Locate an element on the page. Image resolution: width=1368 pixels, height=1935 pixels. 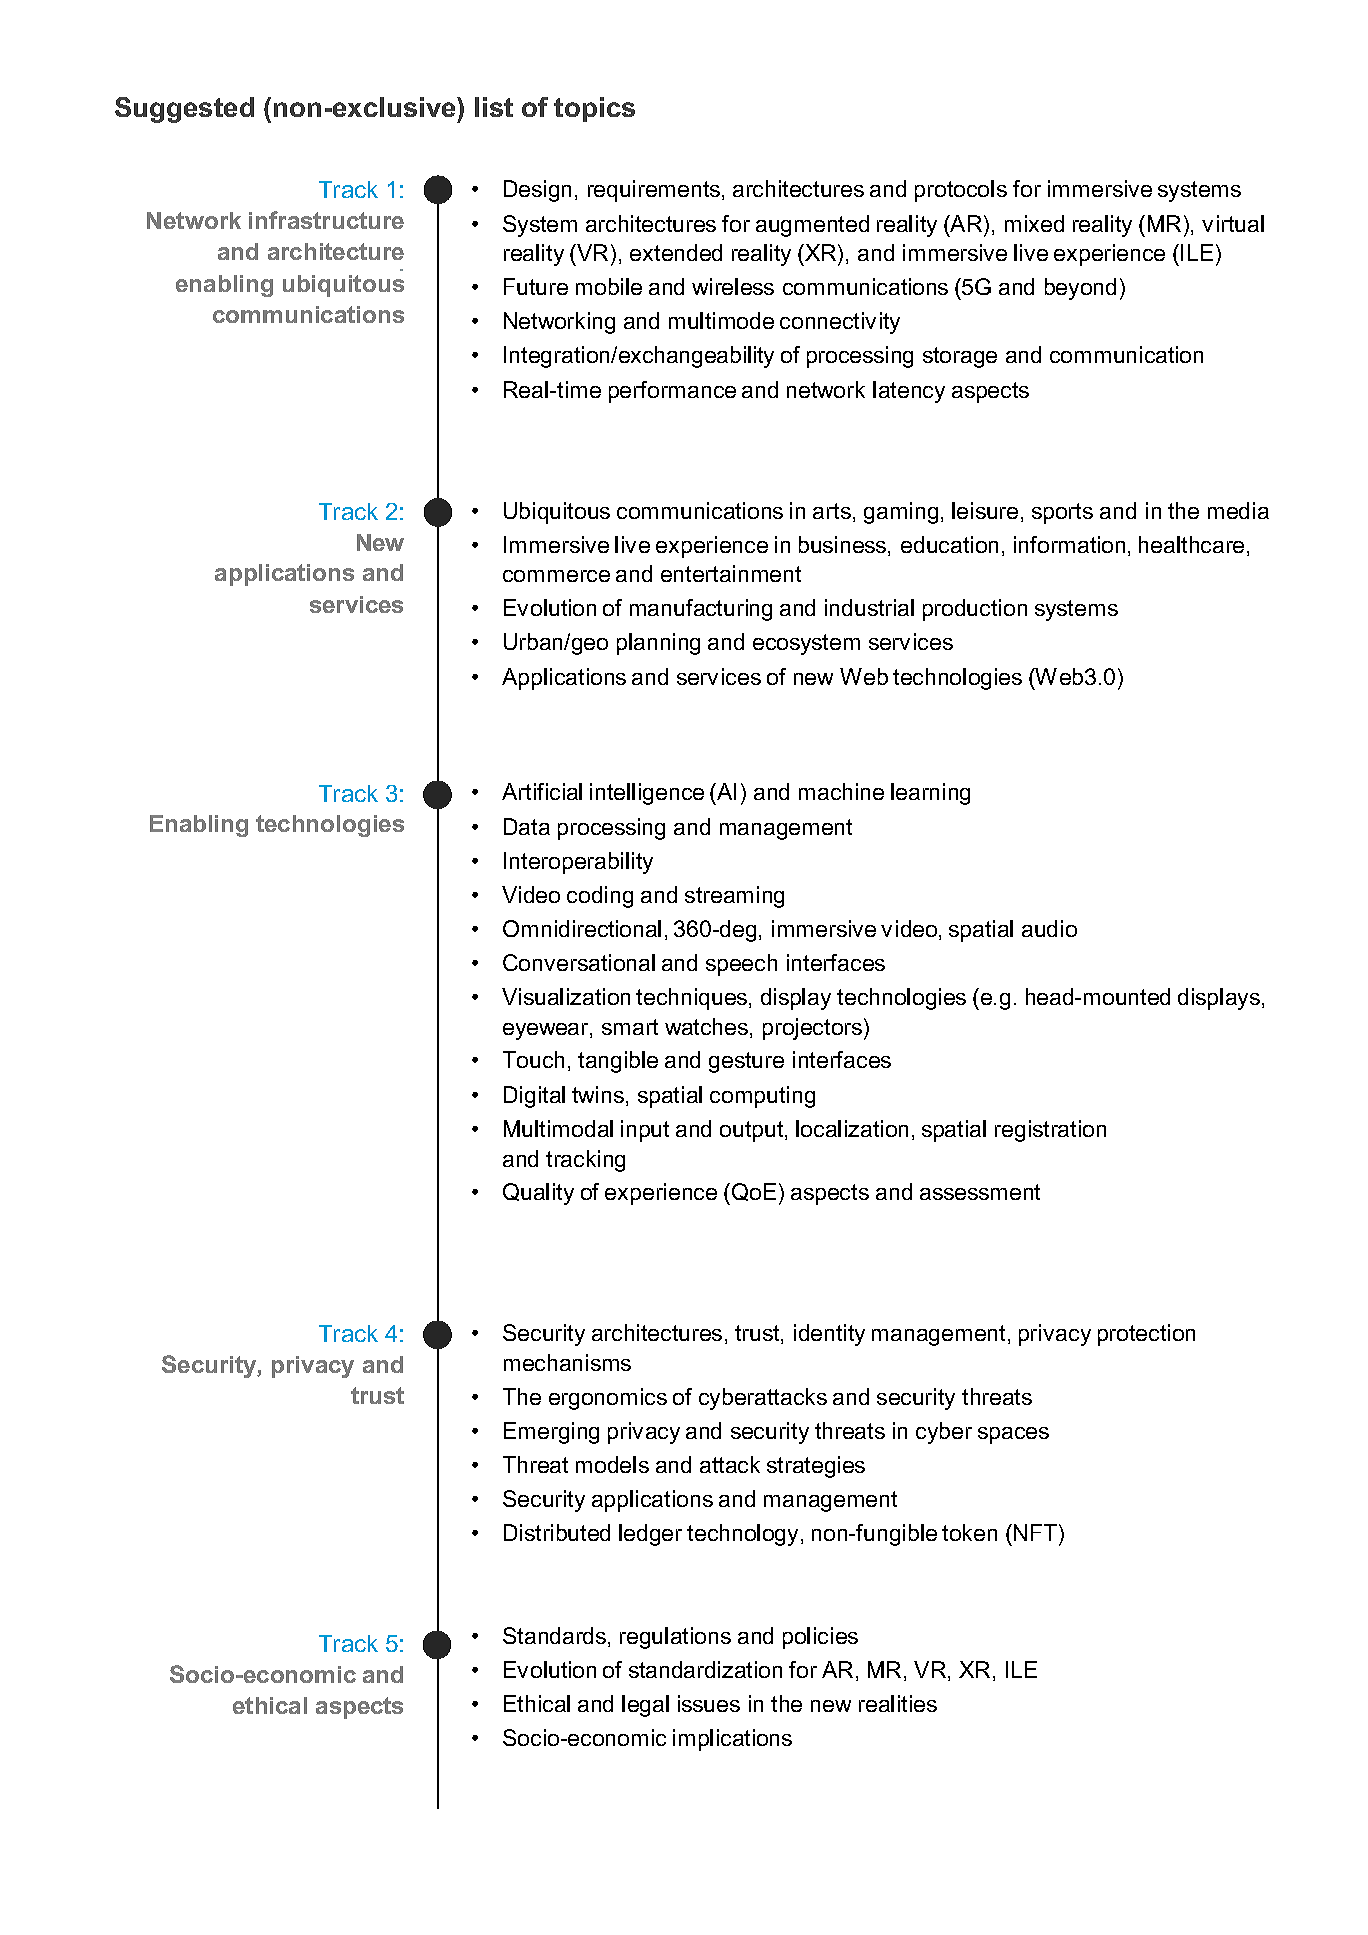
mixed is located at coordinates (1034, 223).
